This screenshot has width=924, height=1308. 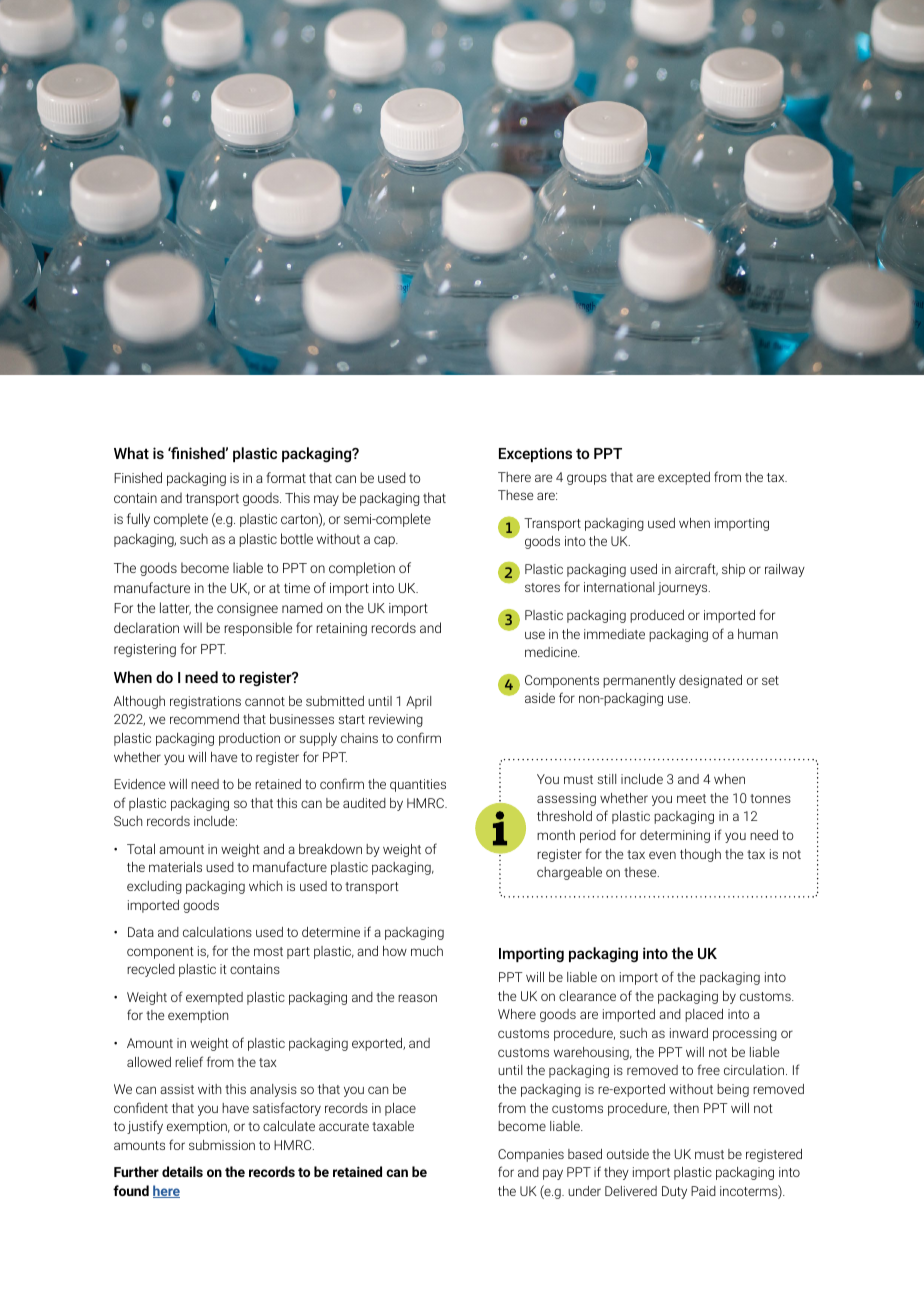 I want to click on much, so click(x=427, y=951).
